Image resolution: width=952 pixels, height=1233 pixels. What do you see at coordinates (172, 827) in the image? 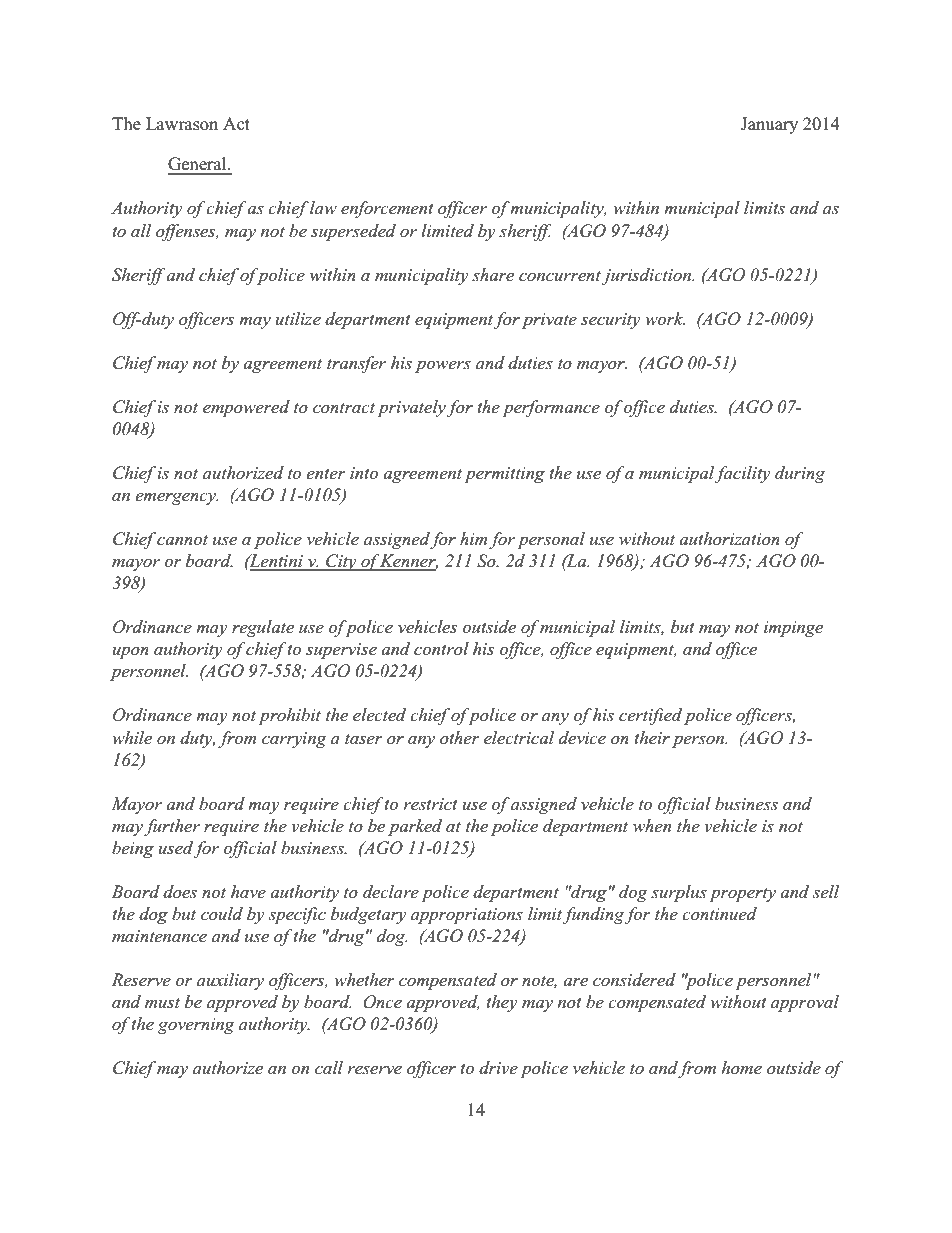
I see `further` at bounding box center [172, 827].
